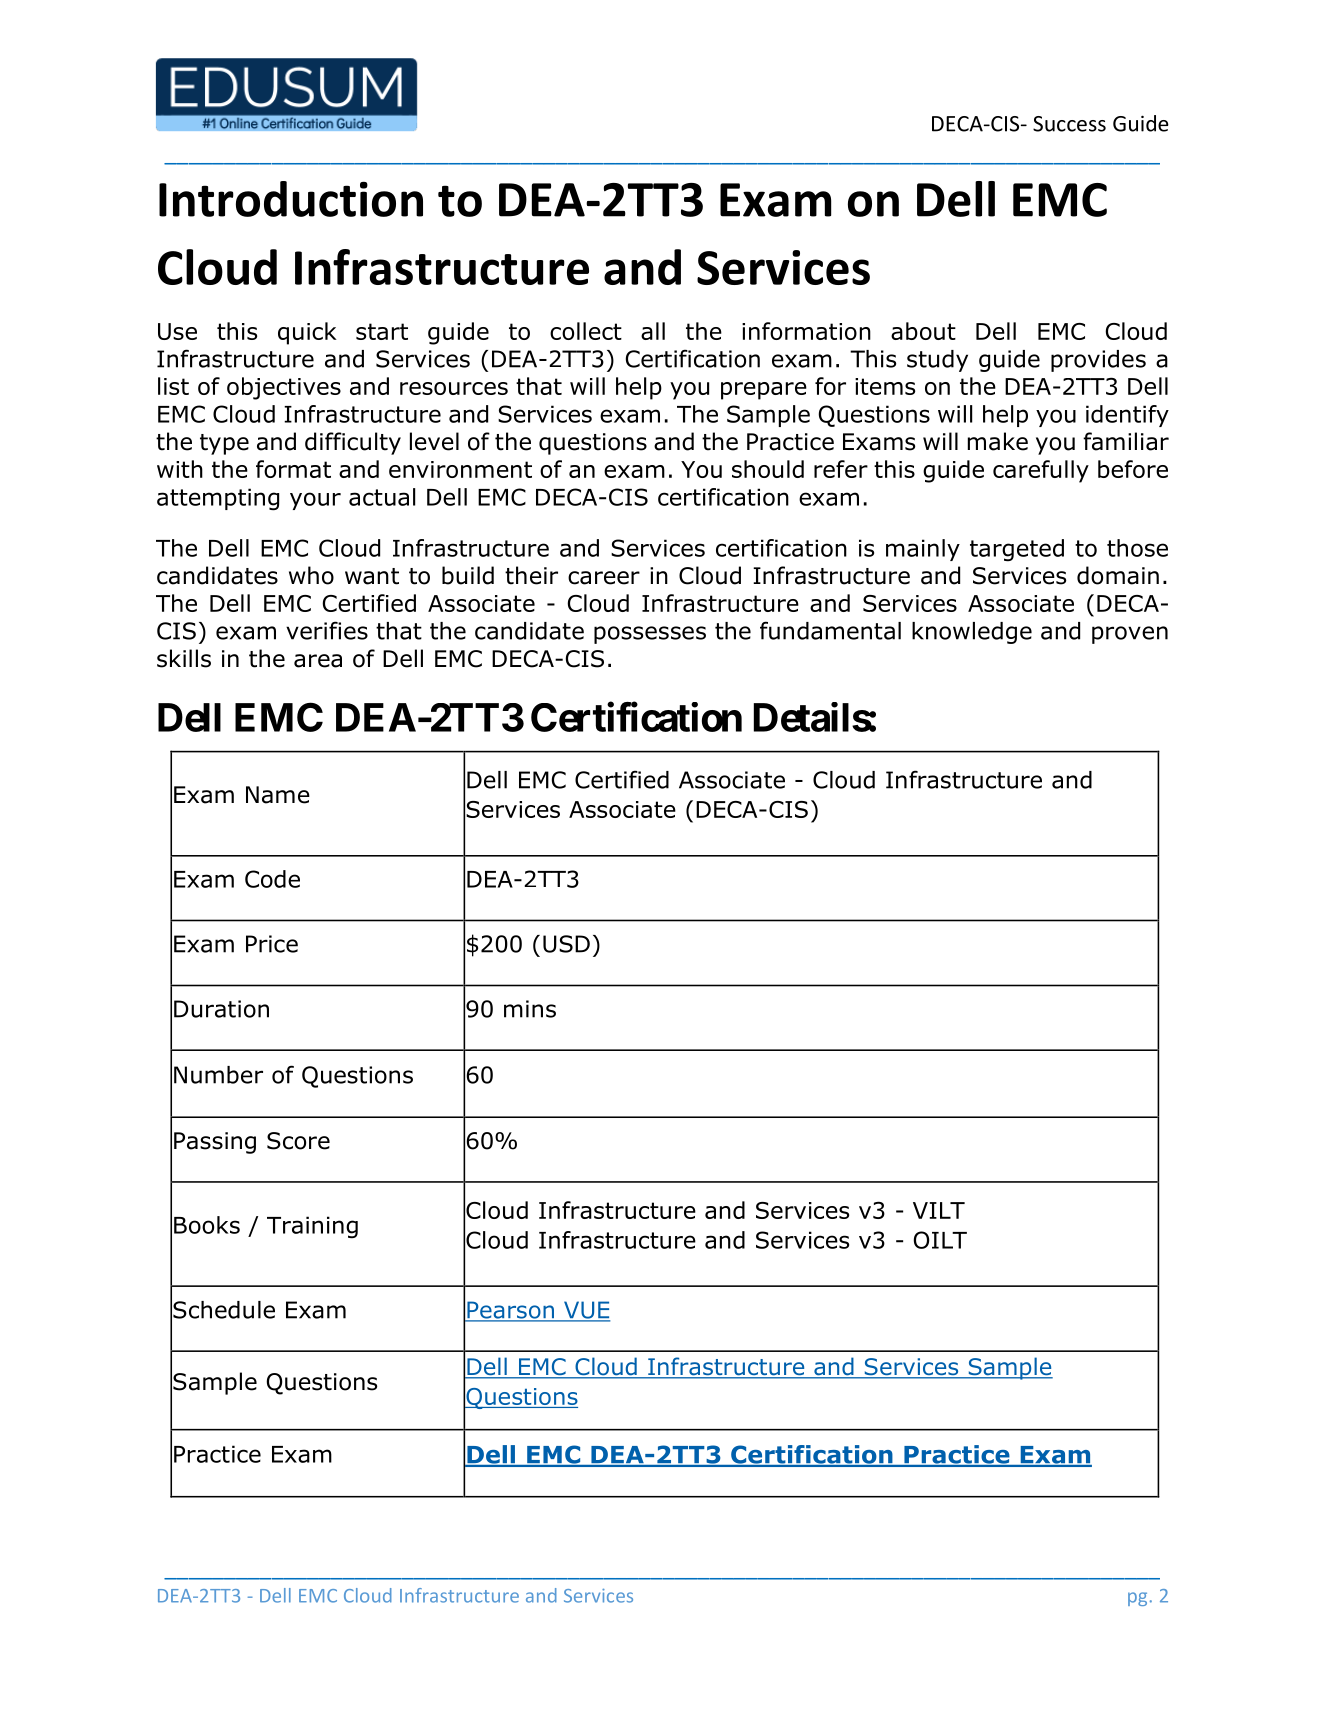 This screenshot has width=1325, height=1715. I want to click on about, so click(923, 331).
